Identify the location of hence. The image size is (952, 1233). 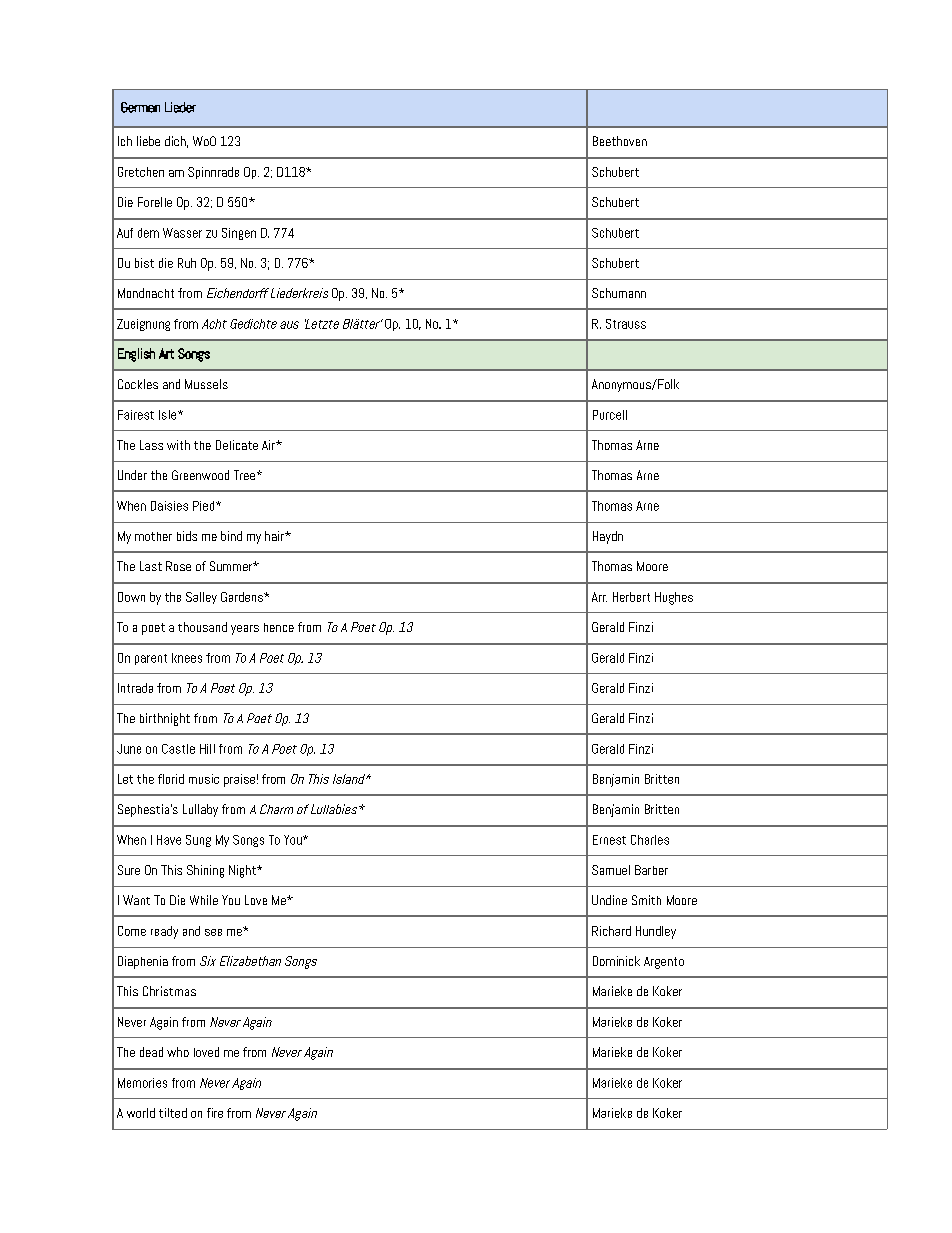
(279, 627).
